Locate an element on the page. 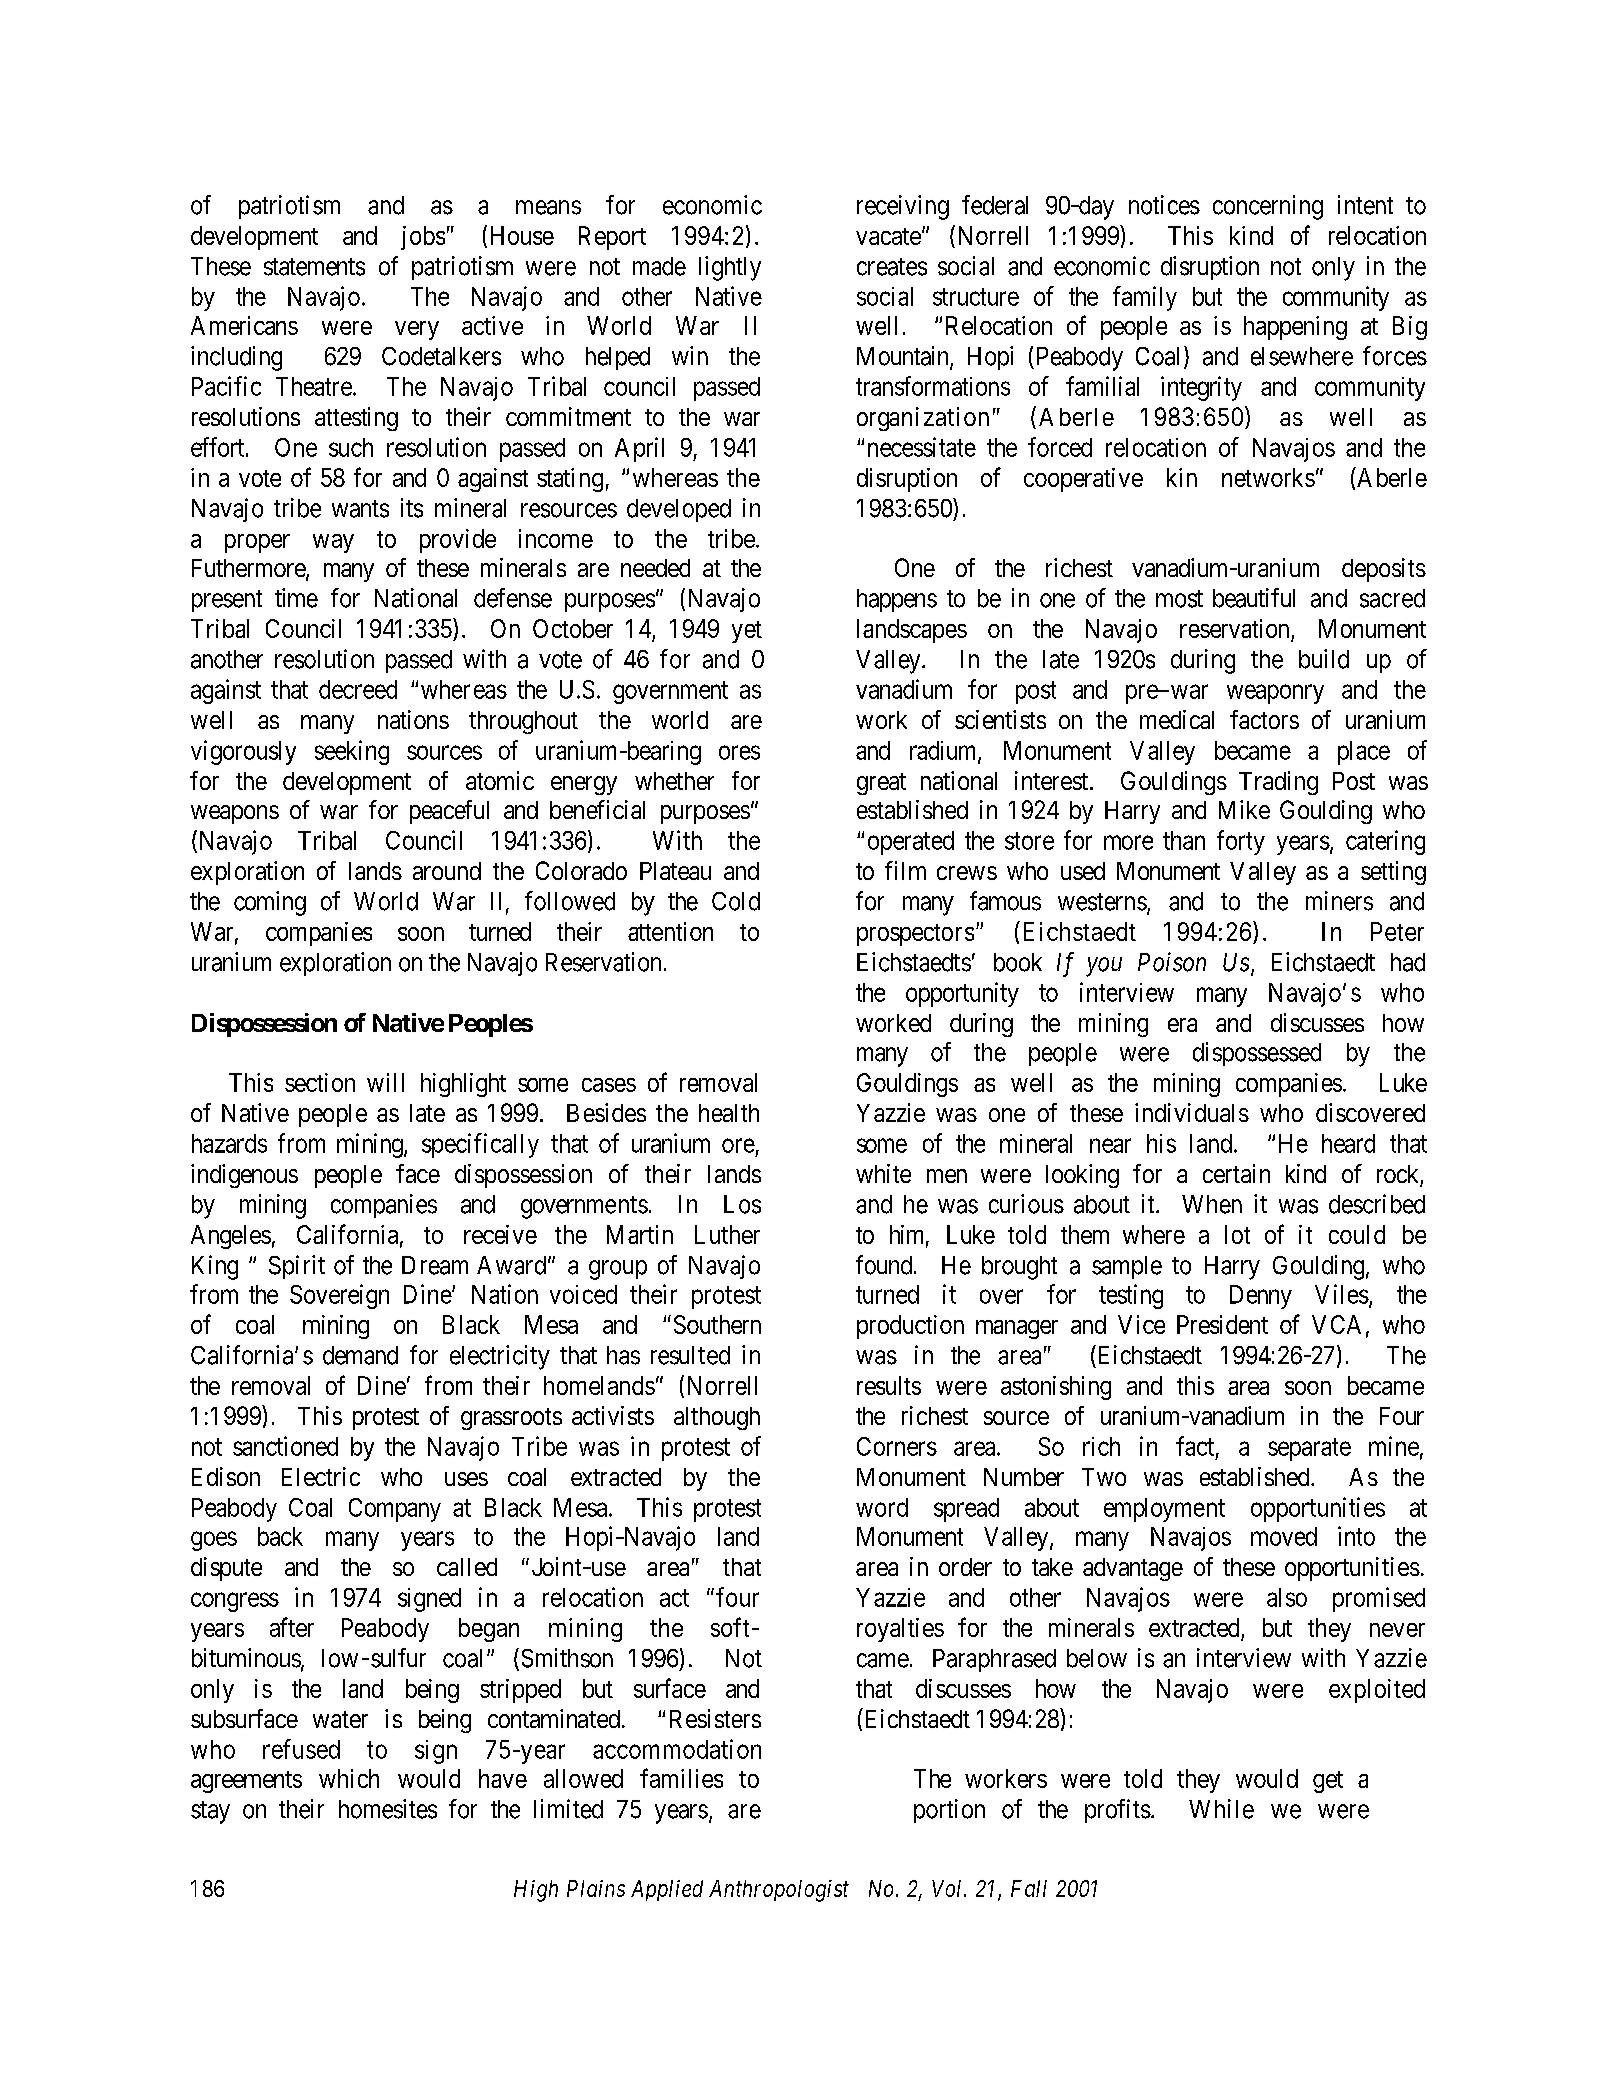 The width and height of the page is (1616, 2092). Spirit is located at coordinates (297, 1267).
